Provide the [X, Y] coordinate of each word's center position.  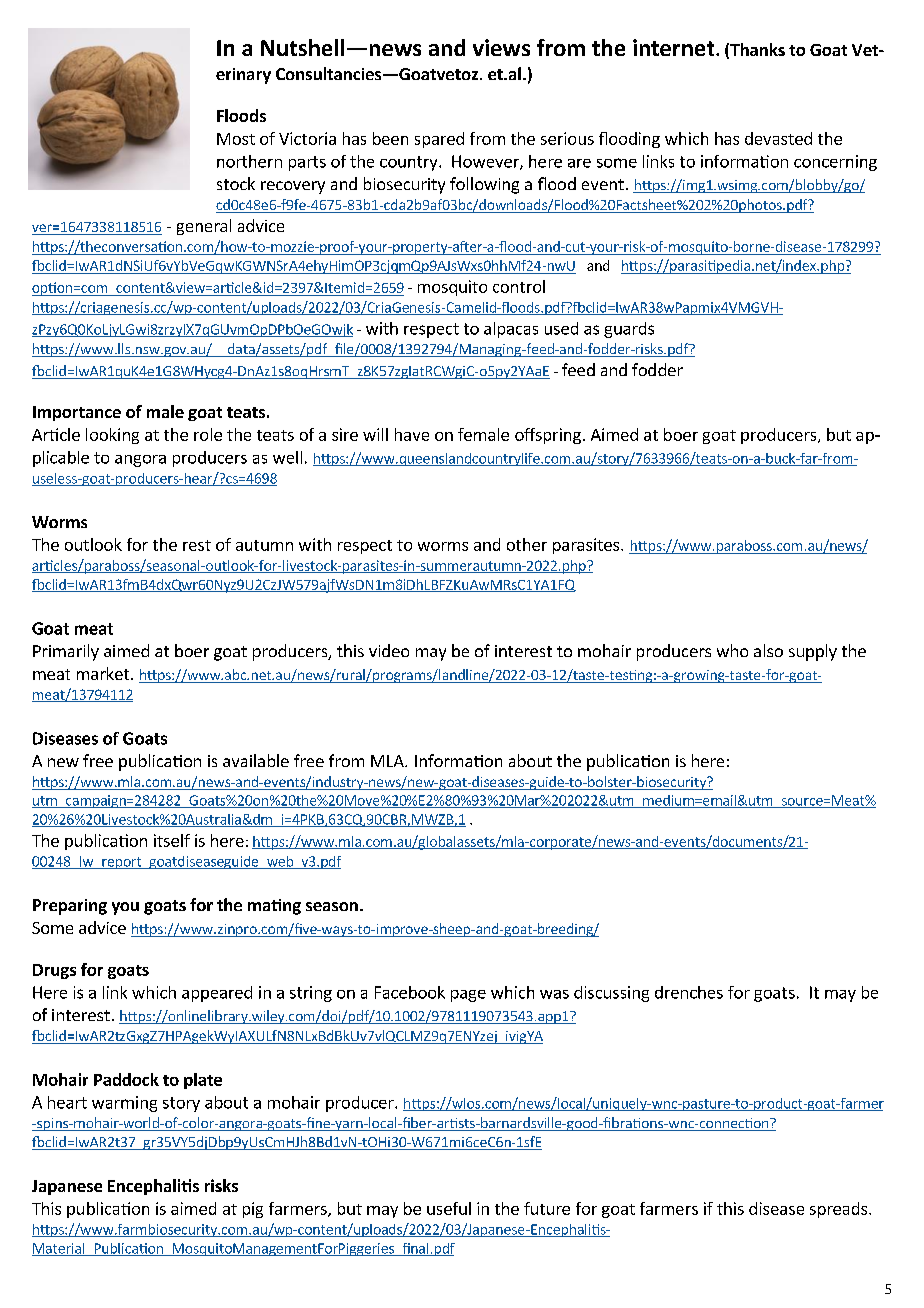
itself [172, 840]
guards [629, 330]
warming [124, 1104]
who [732, 650]
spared [439, 140]
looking [112, 436]
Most [236, 139]
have [412, 434]
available [256, 760]
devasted [778, 138]
